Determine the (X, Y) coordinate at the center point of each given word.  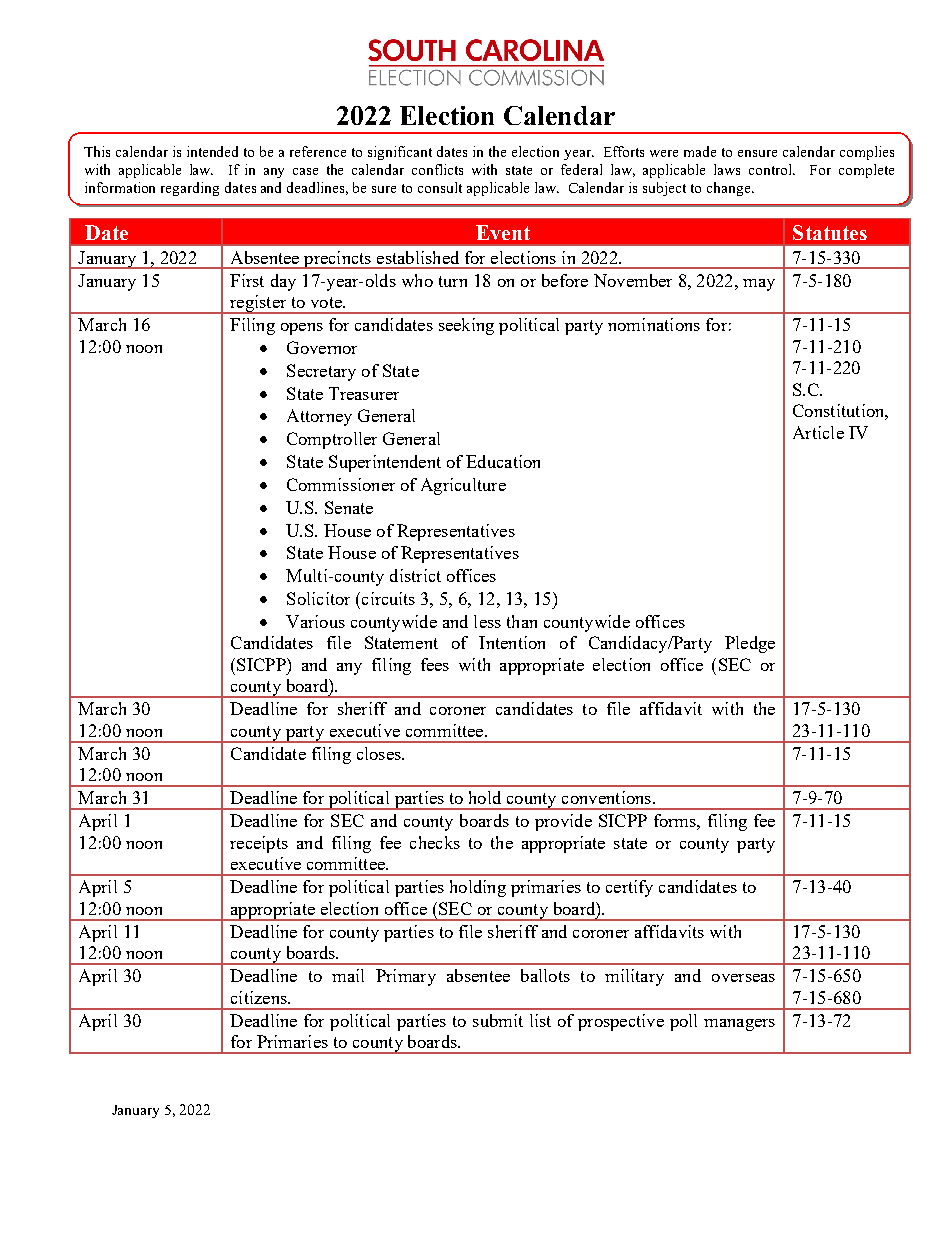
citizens (260, 997)
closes (380, 753)
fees (435, 664)
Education (503, 461)
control (772, 169)
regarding (190, 189)
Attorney (319, 417)
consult (440, 187)
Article (818, 432)
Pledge (750, 644)
